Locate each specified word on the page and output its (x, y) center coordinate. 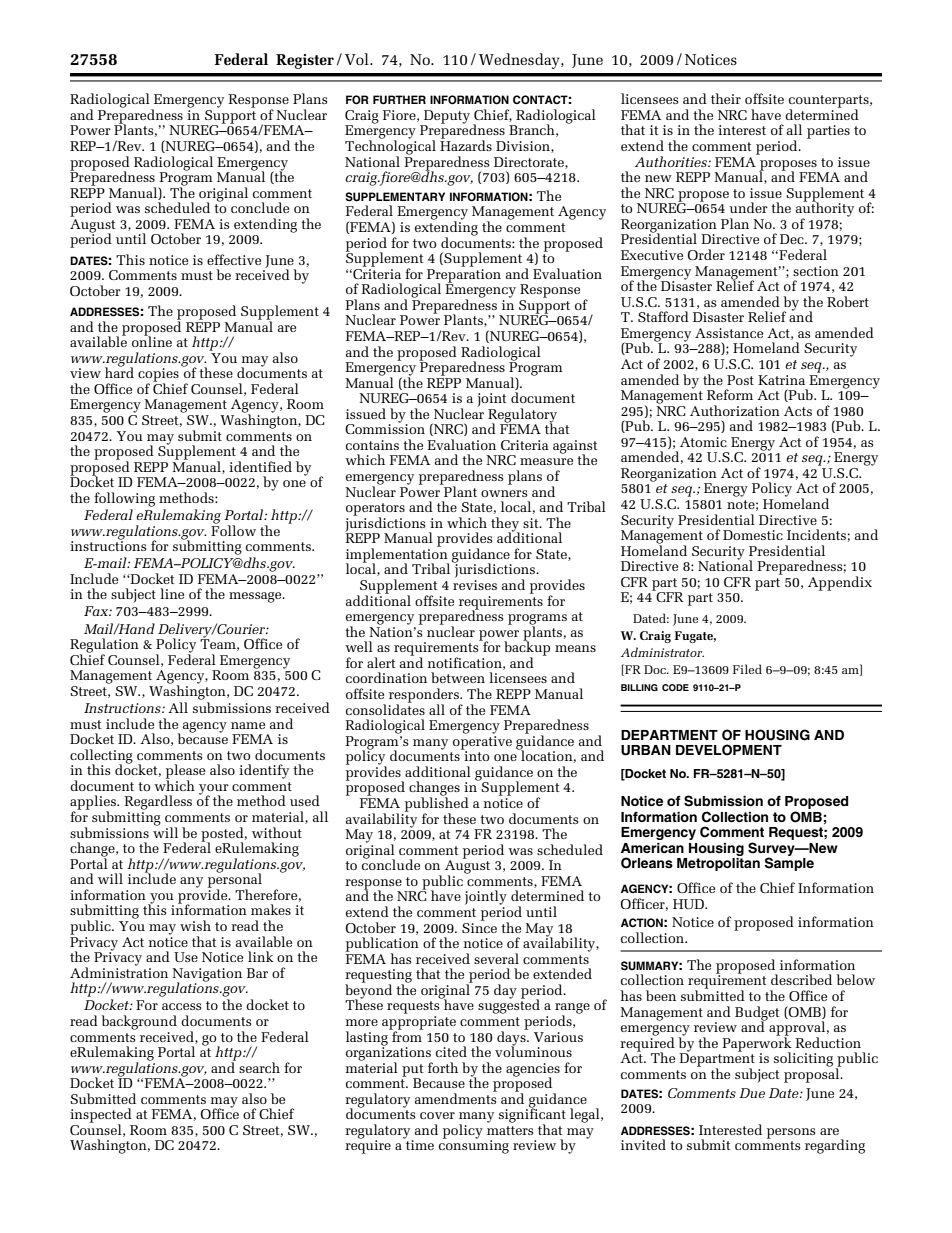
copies (158, 376)
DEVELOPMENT (729, 750)
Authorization (735, 410)
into (475, 755)
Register (305, 61)
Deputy (446, 118)
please (185, 772)
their (726, 98)
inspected (101, 1116)
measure (546, 461)
